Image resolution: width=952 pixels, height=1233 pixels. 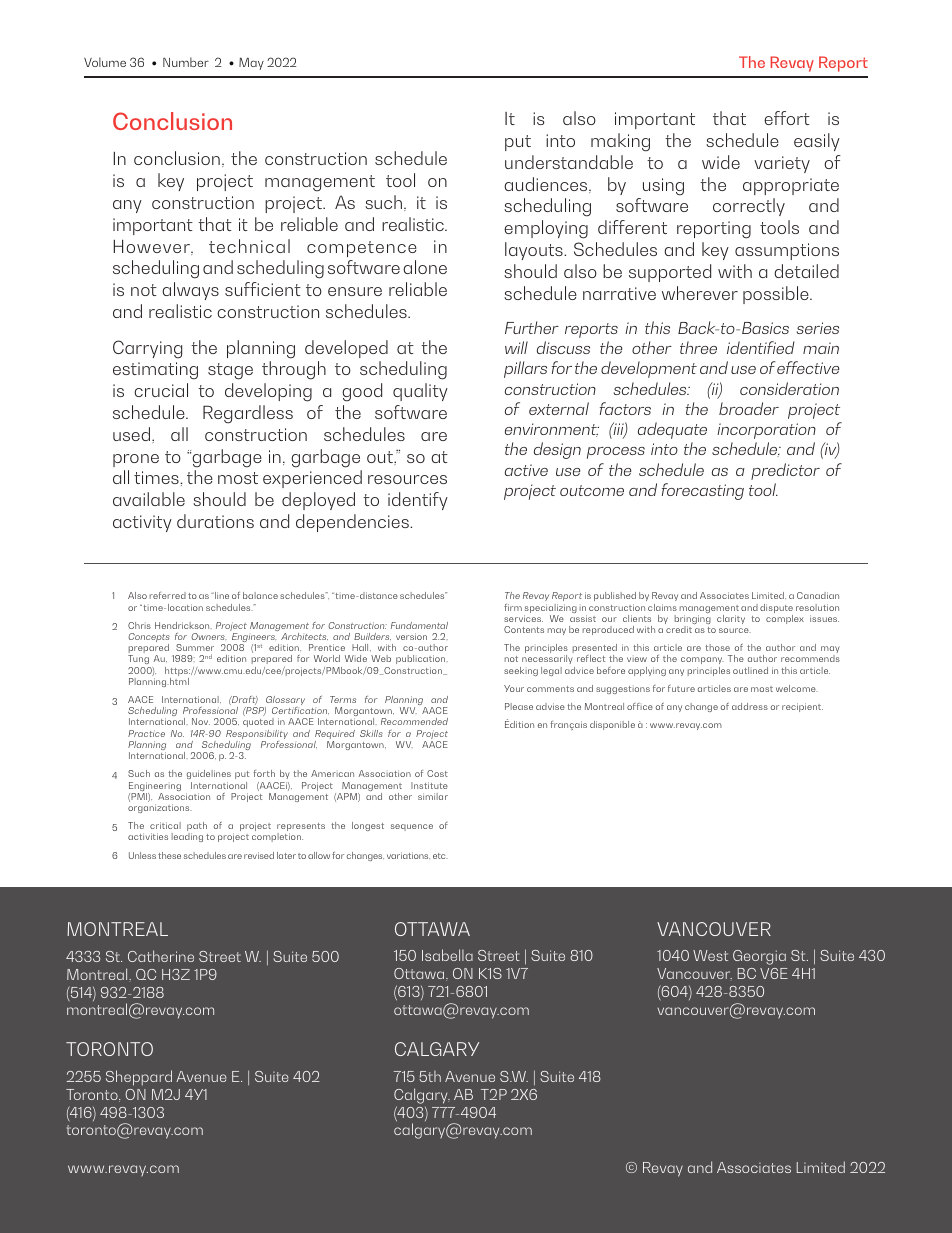 I want to click on Number, so click(x=186, y=62).
